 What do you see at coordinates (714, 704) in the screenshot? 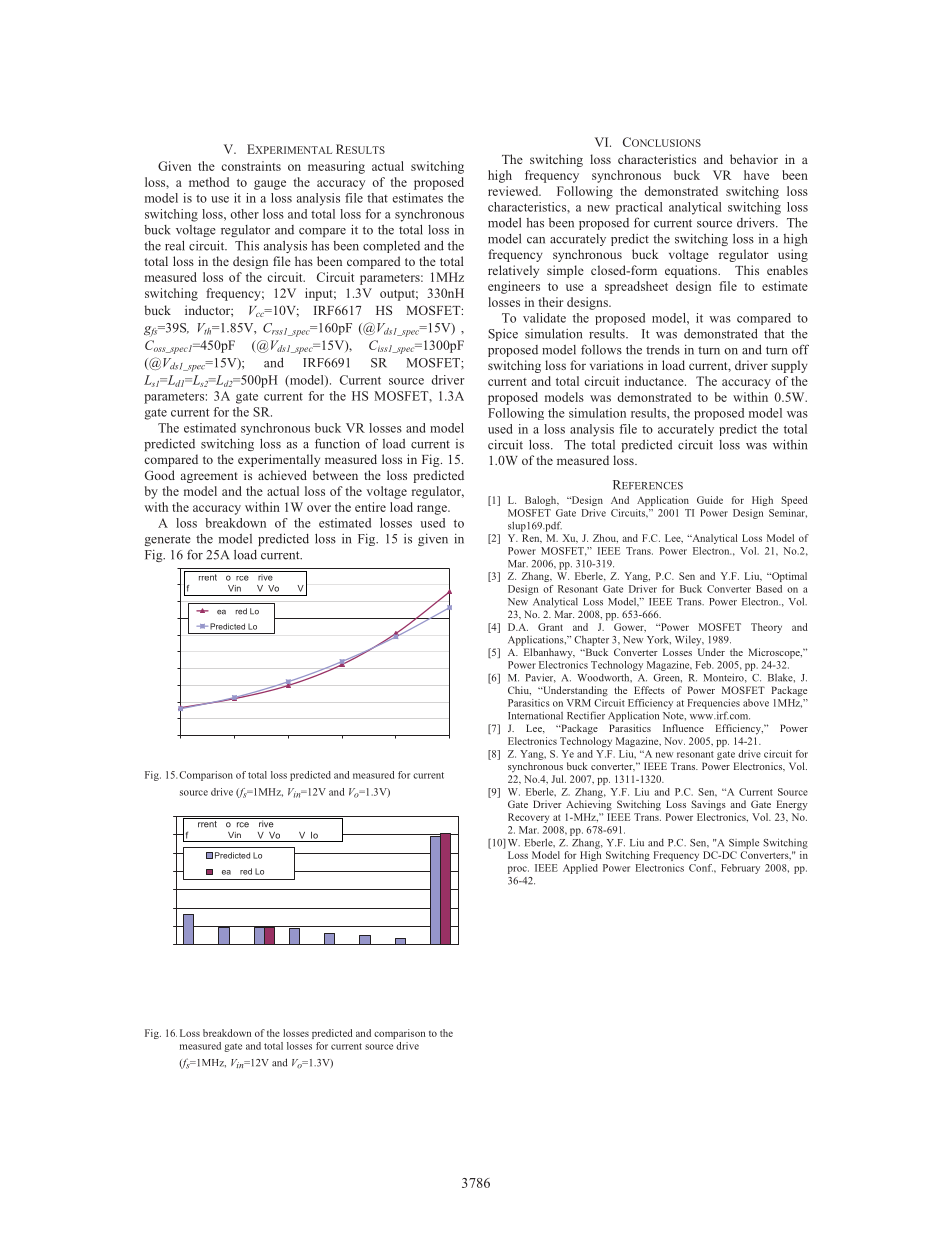
I see `Frequencies` at bounding box center [714, 704].
